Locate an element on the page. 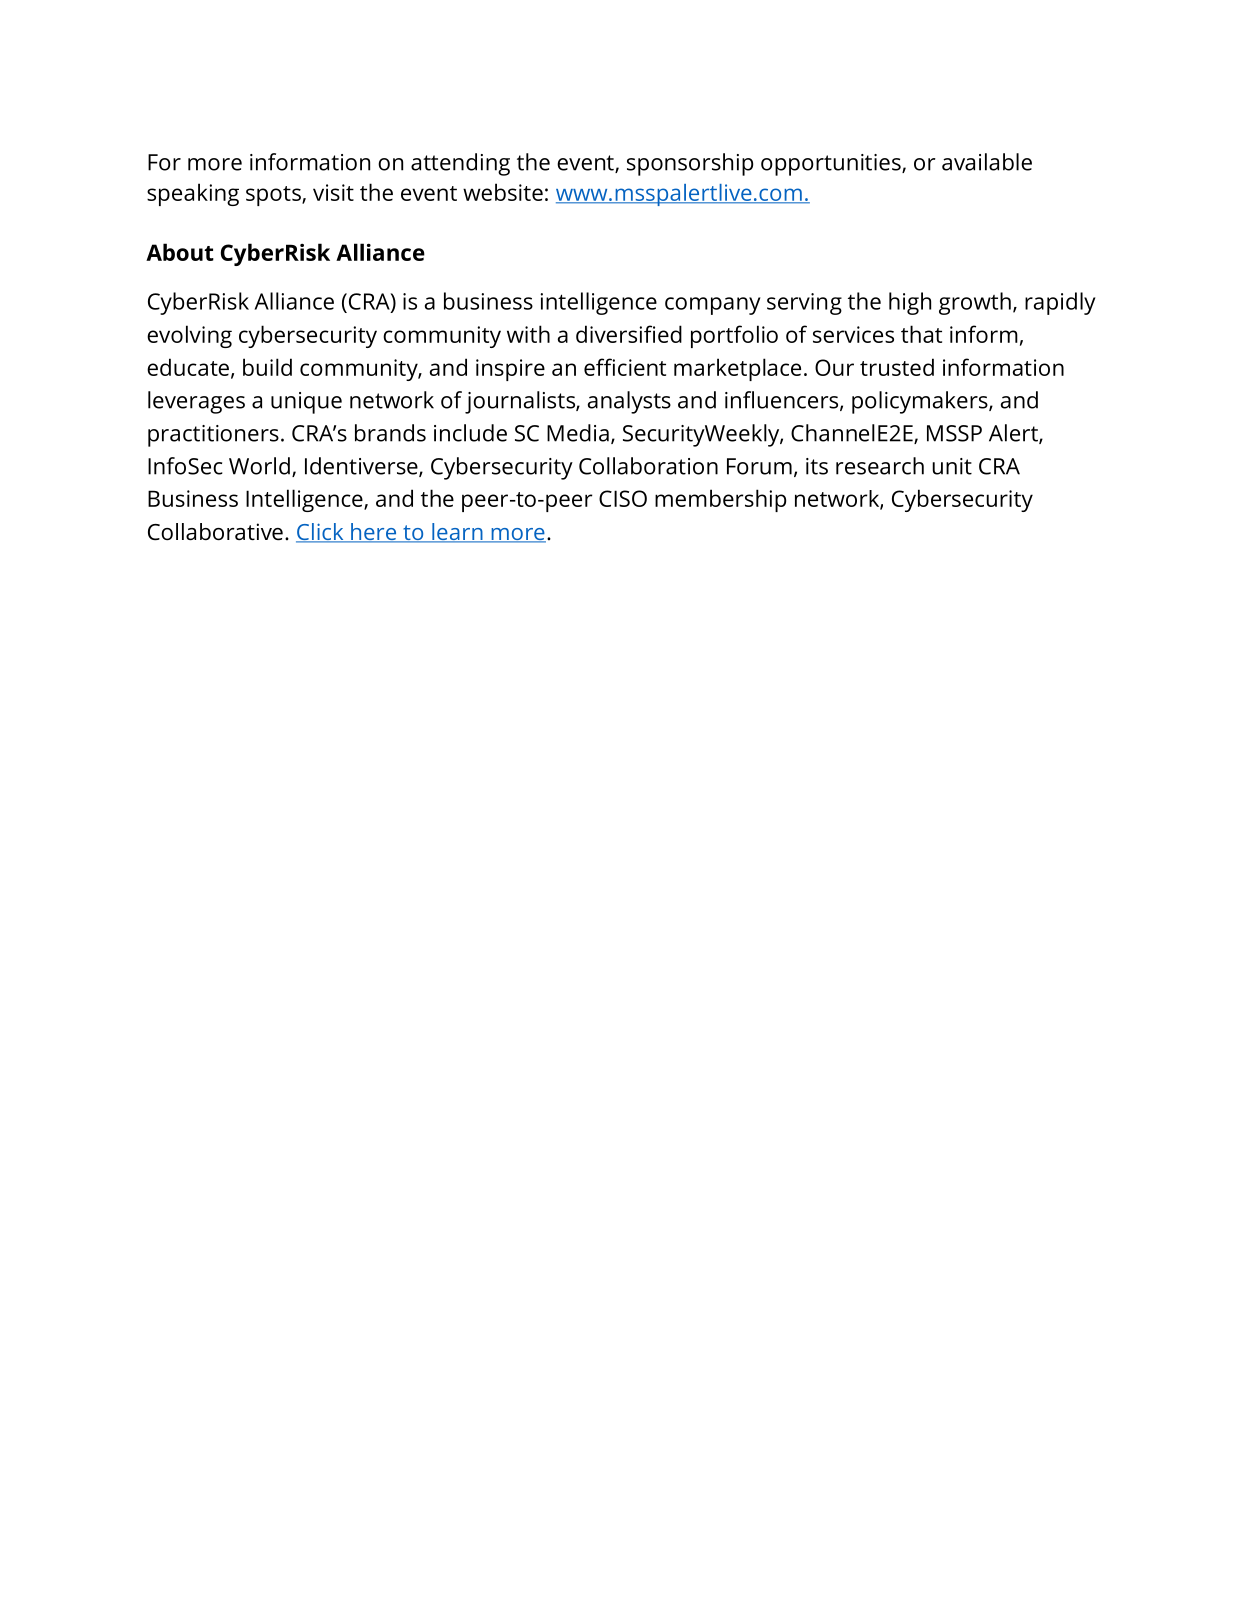 This page has width=1244, height=1610. membership is located at coordinates (720, 500).
